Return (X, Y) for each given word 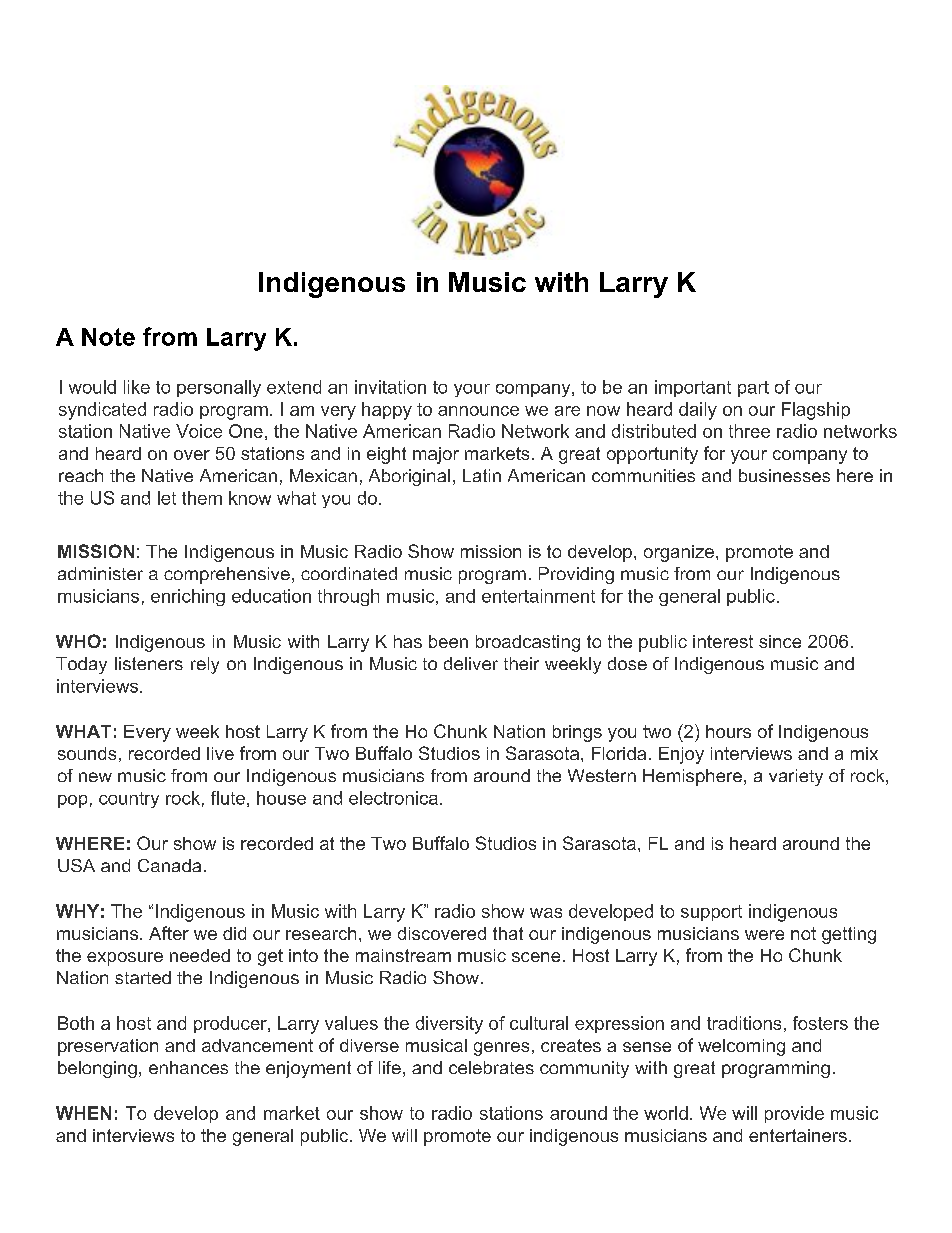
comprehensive (227, 575)
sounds (87, 753)
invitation (390, 387)
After (169, 933)
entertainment (538, 596)
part (753, 389)
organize (679, 553)
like (137, 387)
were (764, 935)
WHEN (83, 1113)
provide (794, 1114)
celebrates (491, 1067)
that (508, 933)
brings (577, 733)
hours (728, 731)
